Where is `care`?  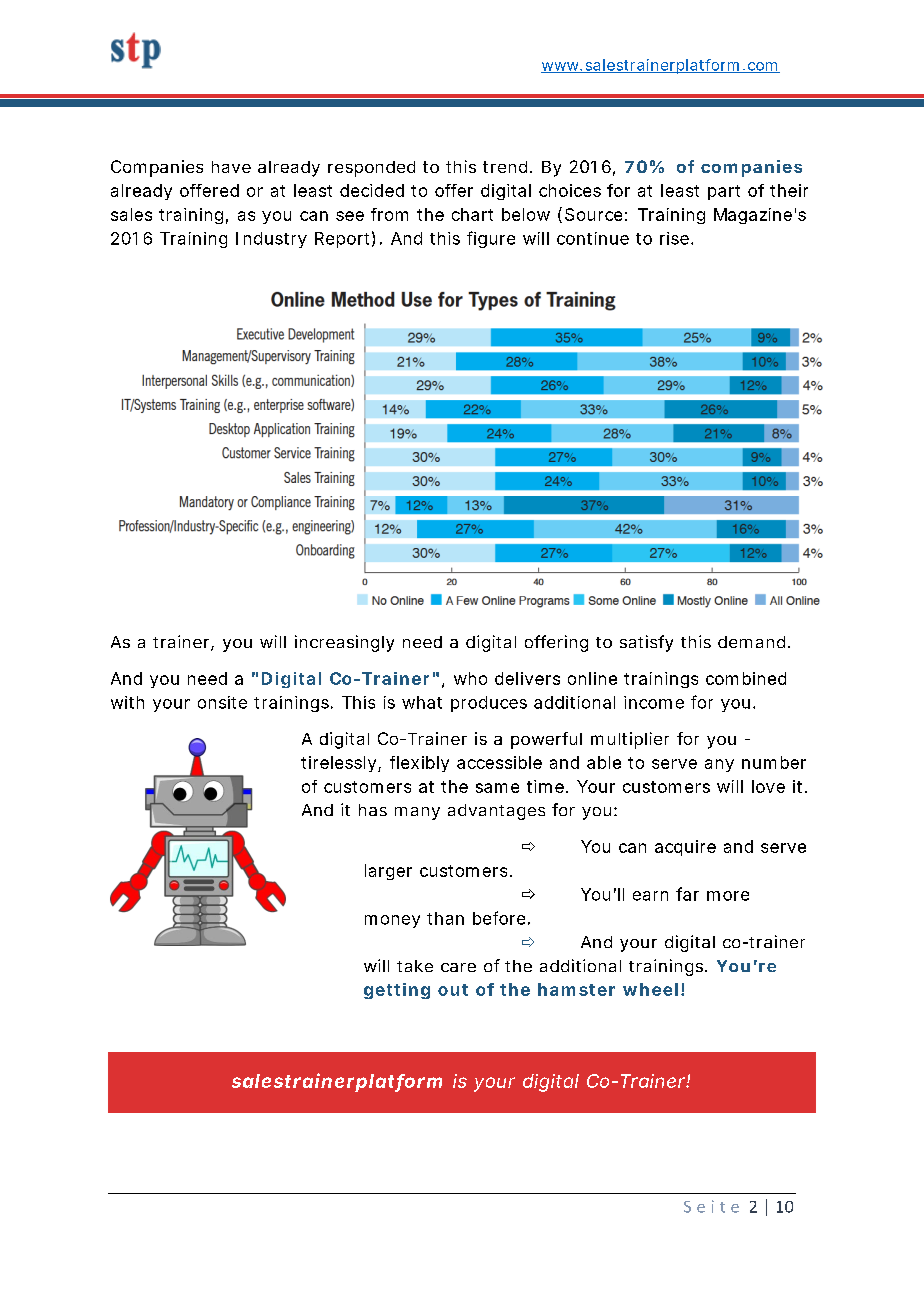
care is located at coordinates (458, 967).
